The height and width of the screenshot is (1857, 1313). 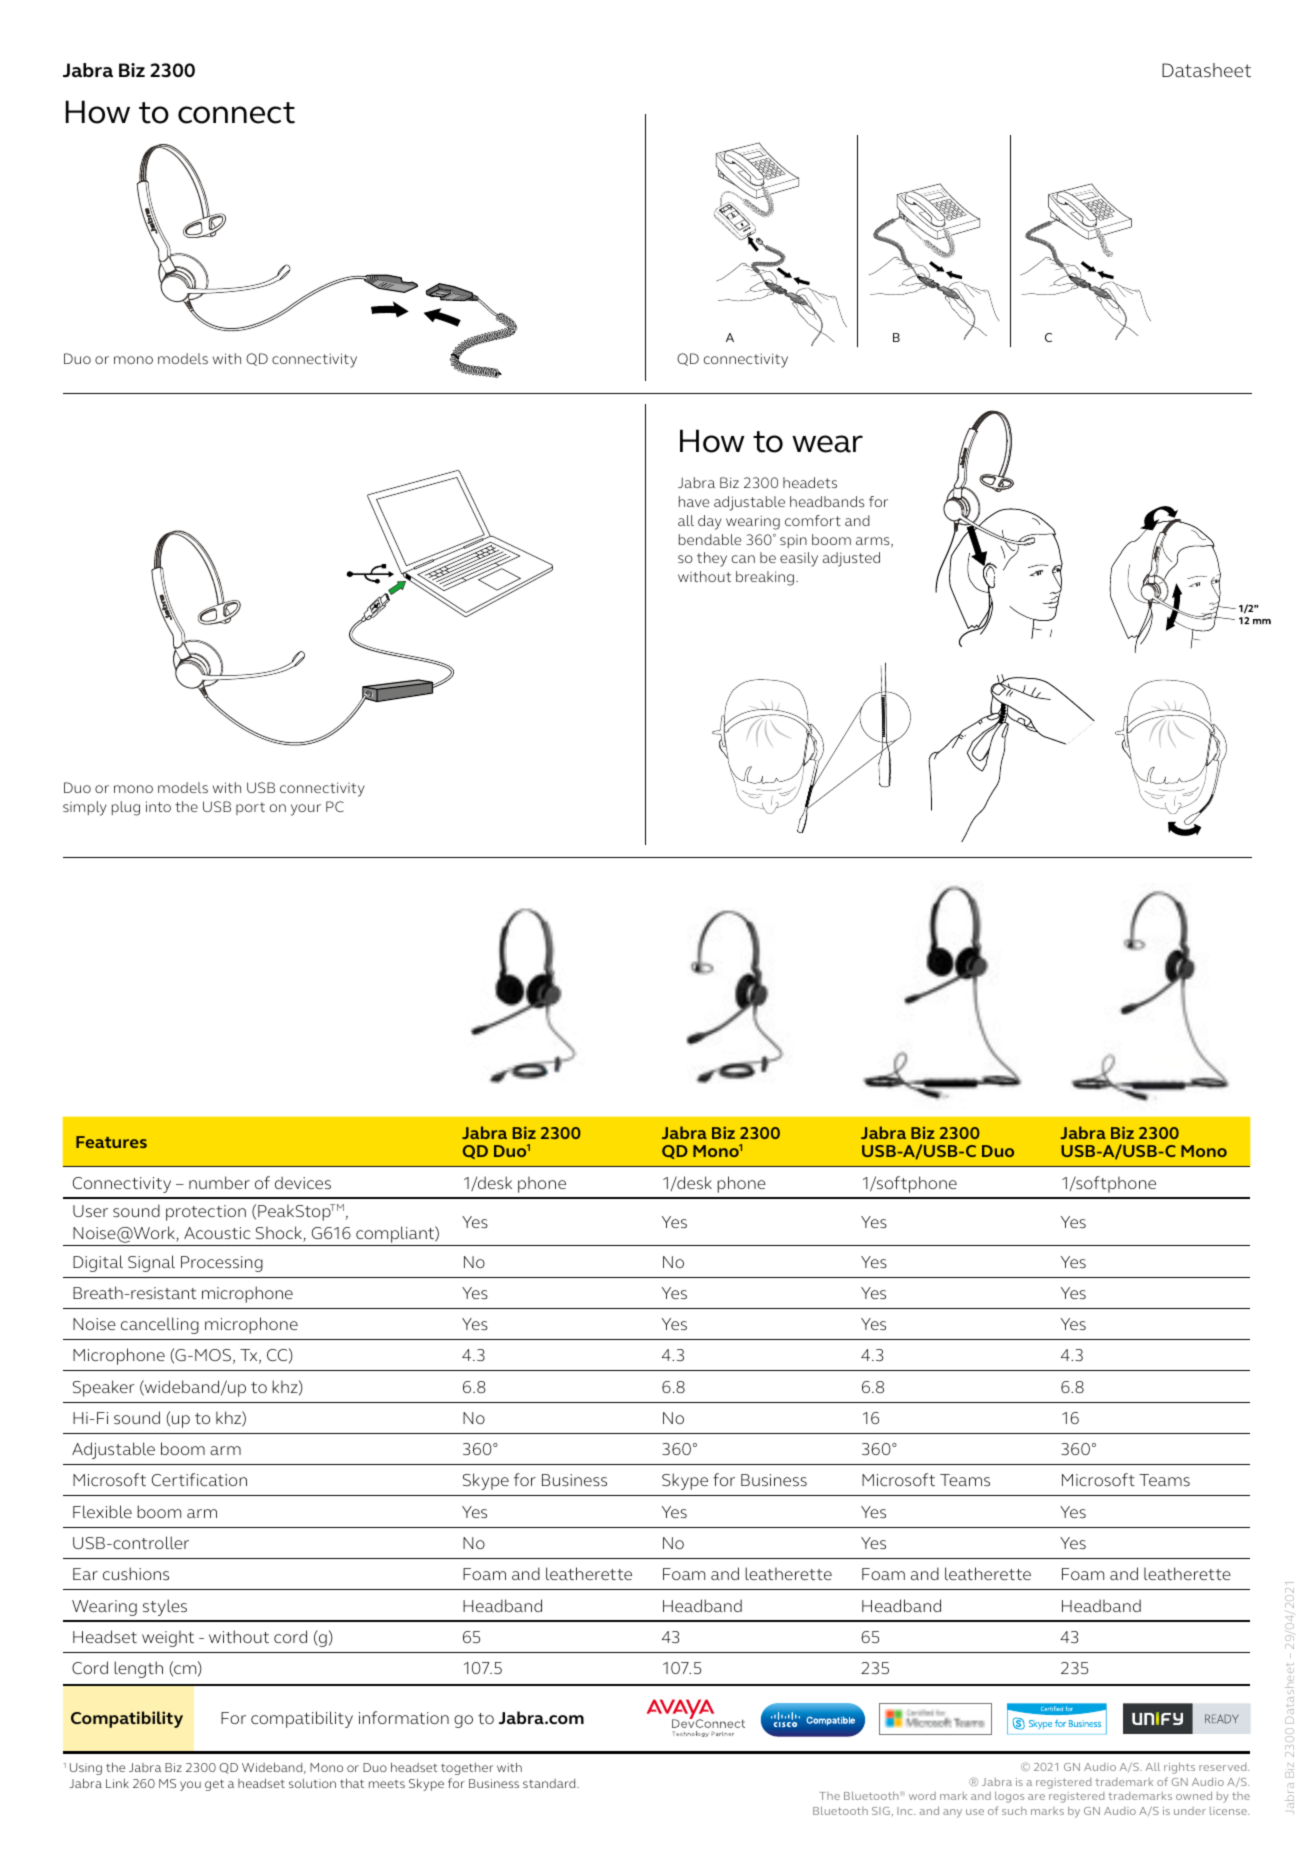 What do you see at coordinates (306, 810) in the screenshot?
I see `your` at bounding box center [306, 810].
